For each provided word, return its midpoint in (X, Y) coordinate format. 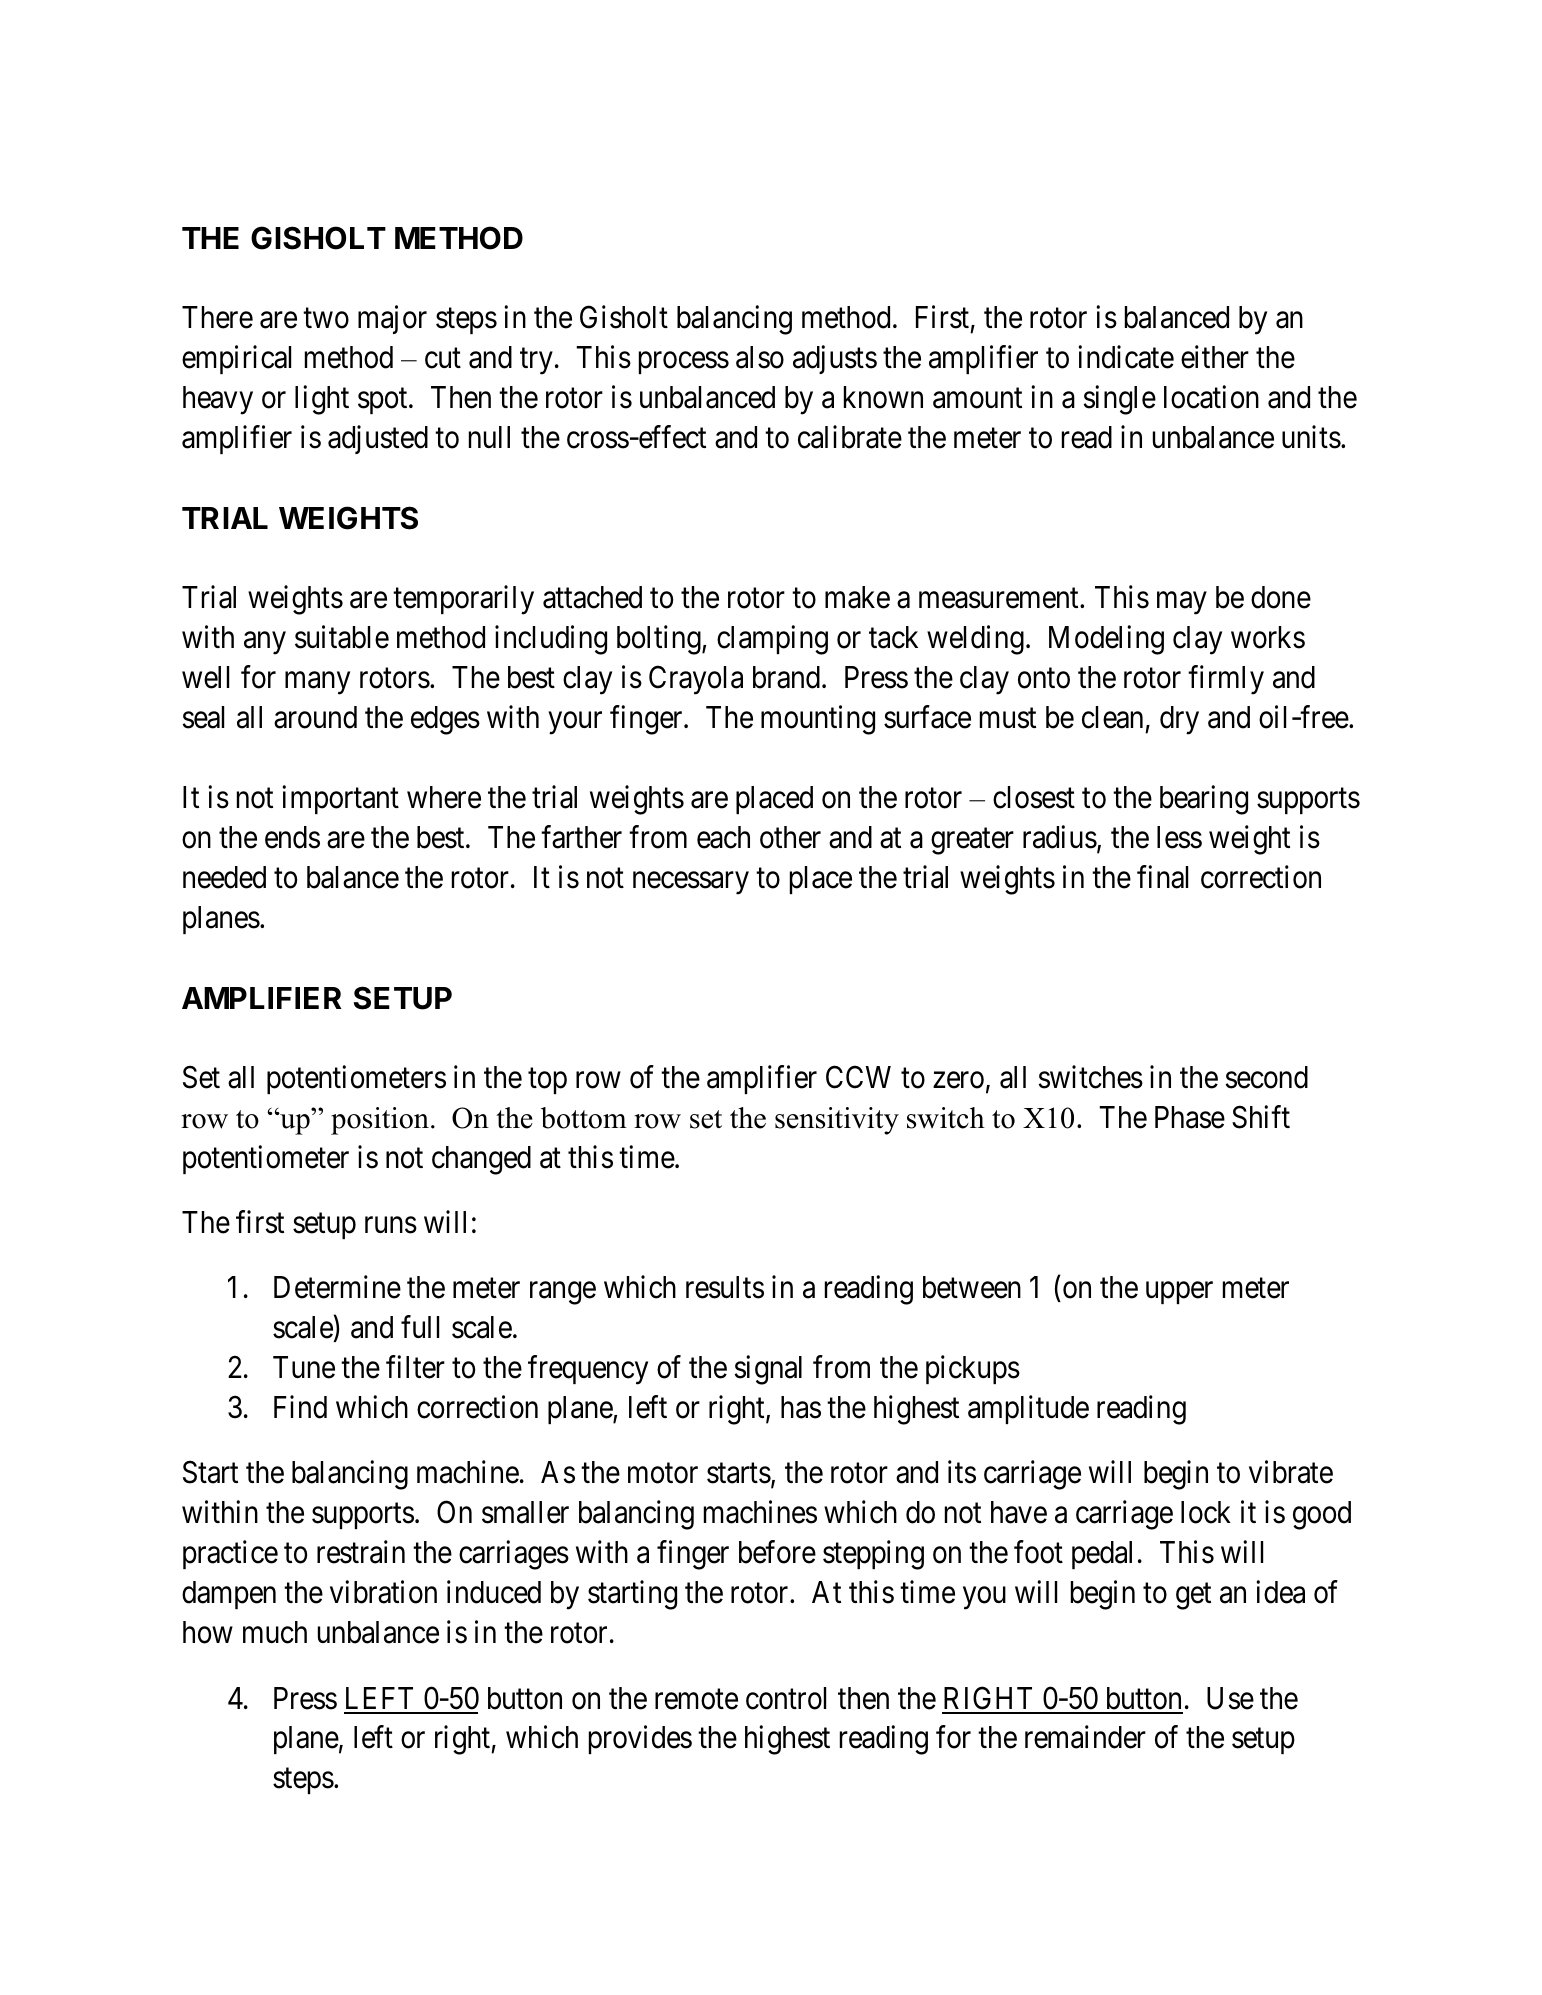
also (760, 357)
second (1267, 1077)
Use (1230, 1698)
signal (768, 1370)
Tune (304, 1367)
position (380, 1121)
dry (1179, 720)
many (317, 683)
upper (1179, 1293)
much (275, 1632)
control (786, 1698)
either (1215, 357)
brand (786, 677)
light (322, 400)
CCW (858, 1077)
